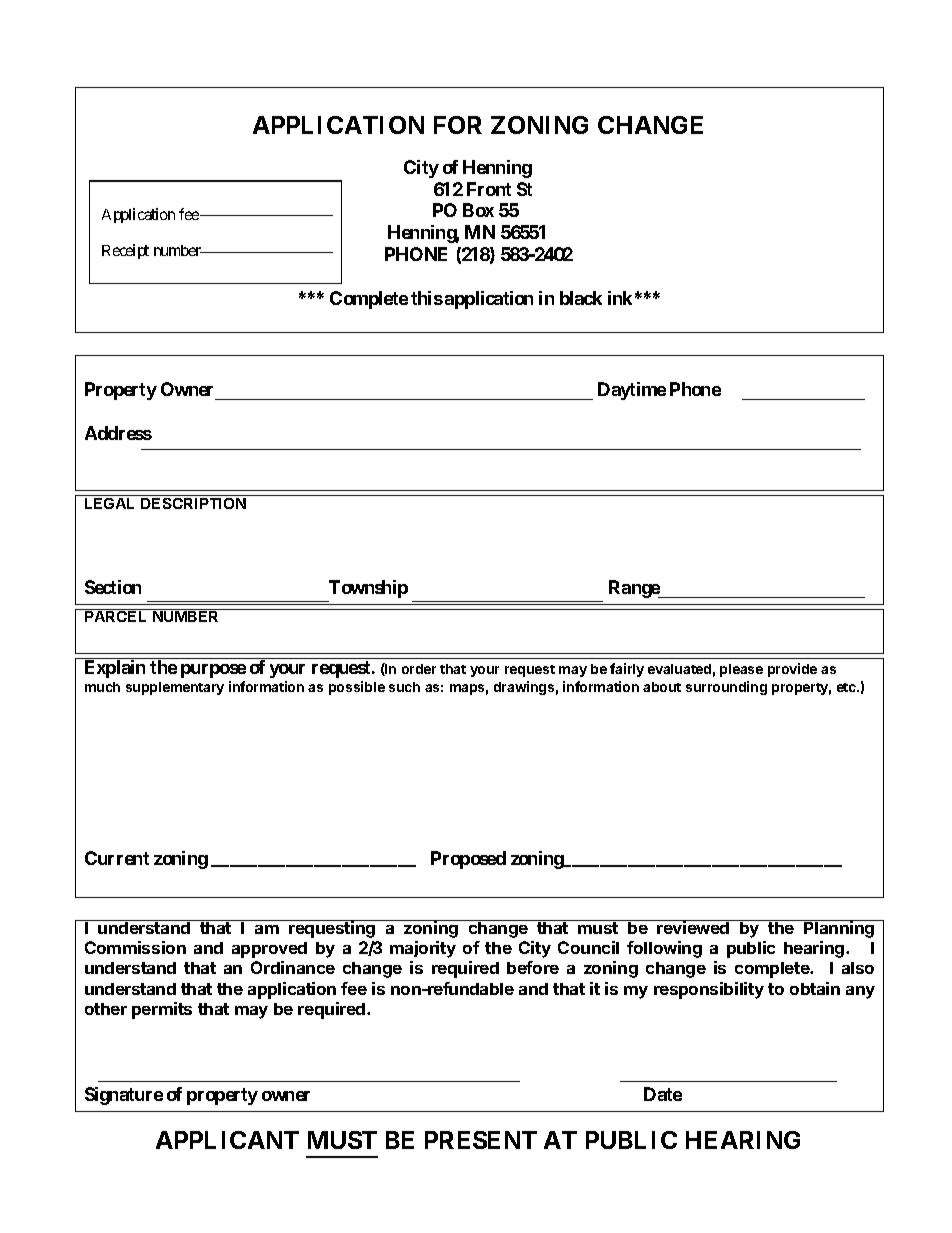  I want to click on Current, so click(117, 858).
